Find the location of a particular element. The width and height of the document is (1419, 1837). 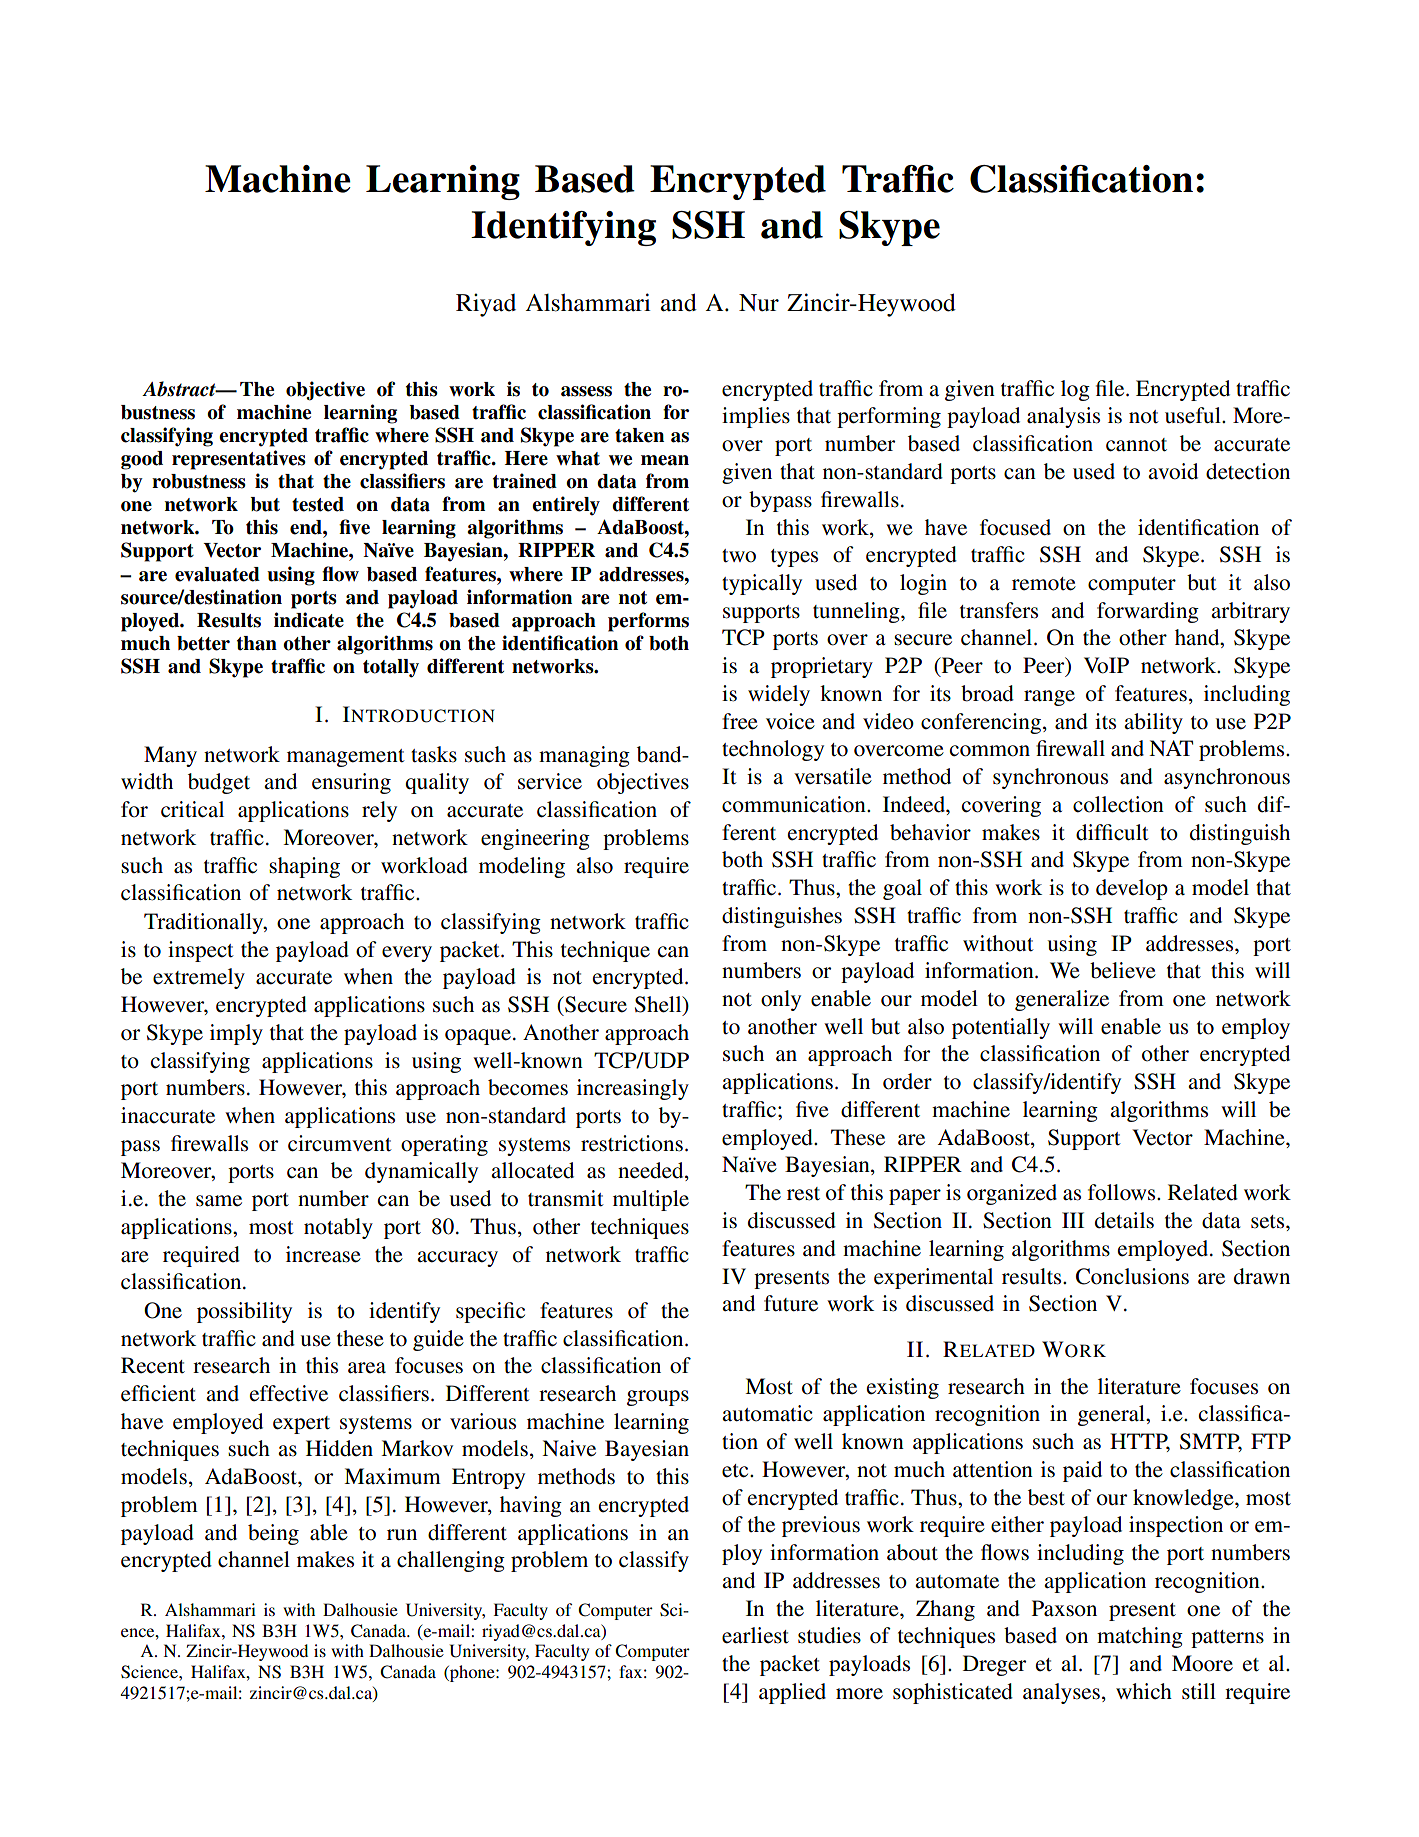

ensuring is located at coordinates (351, 783).
